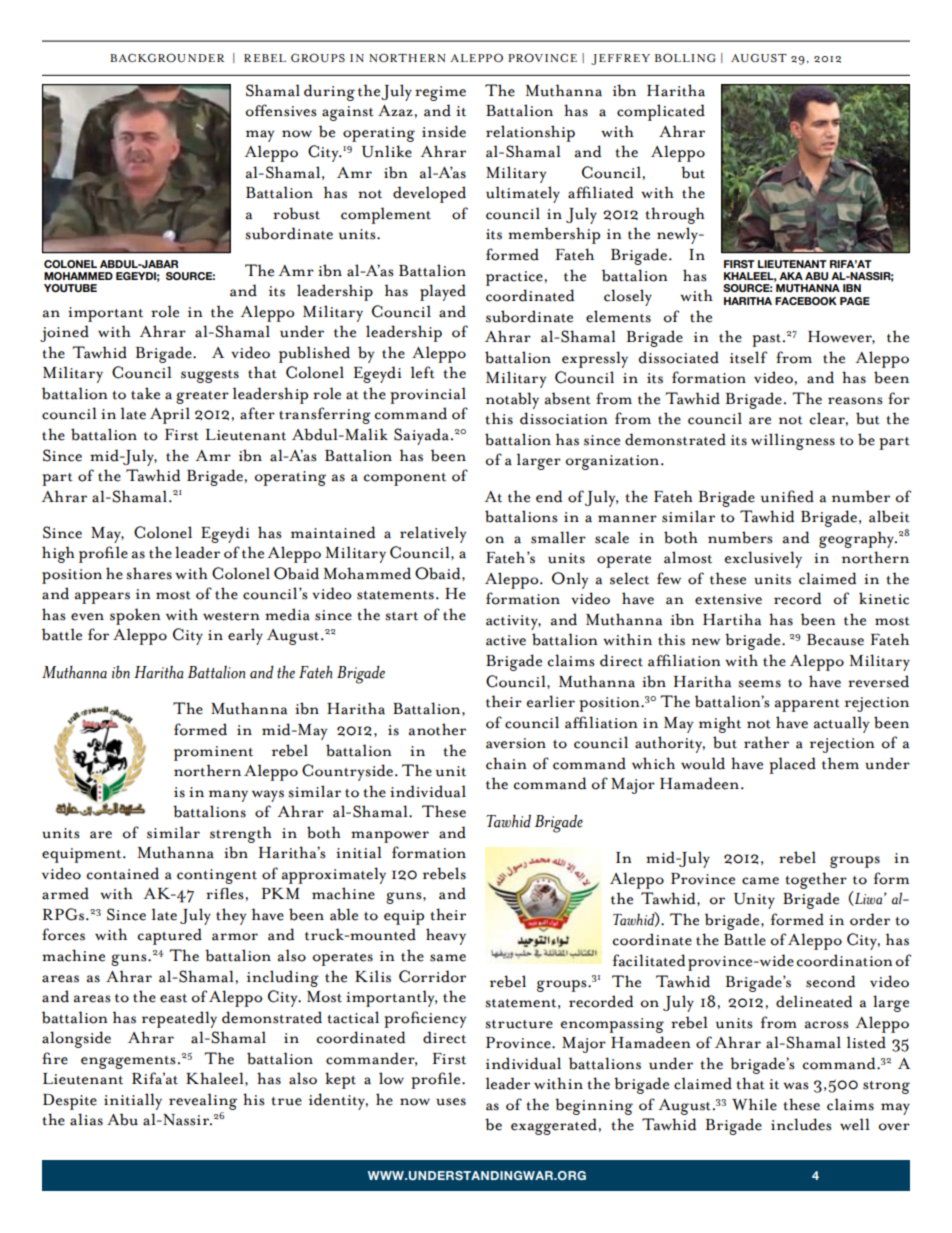  Describe the element at coordinates (437, 729) in the screenshot. I see `another` at that location.
